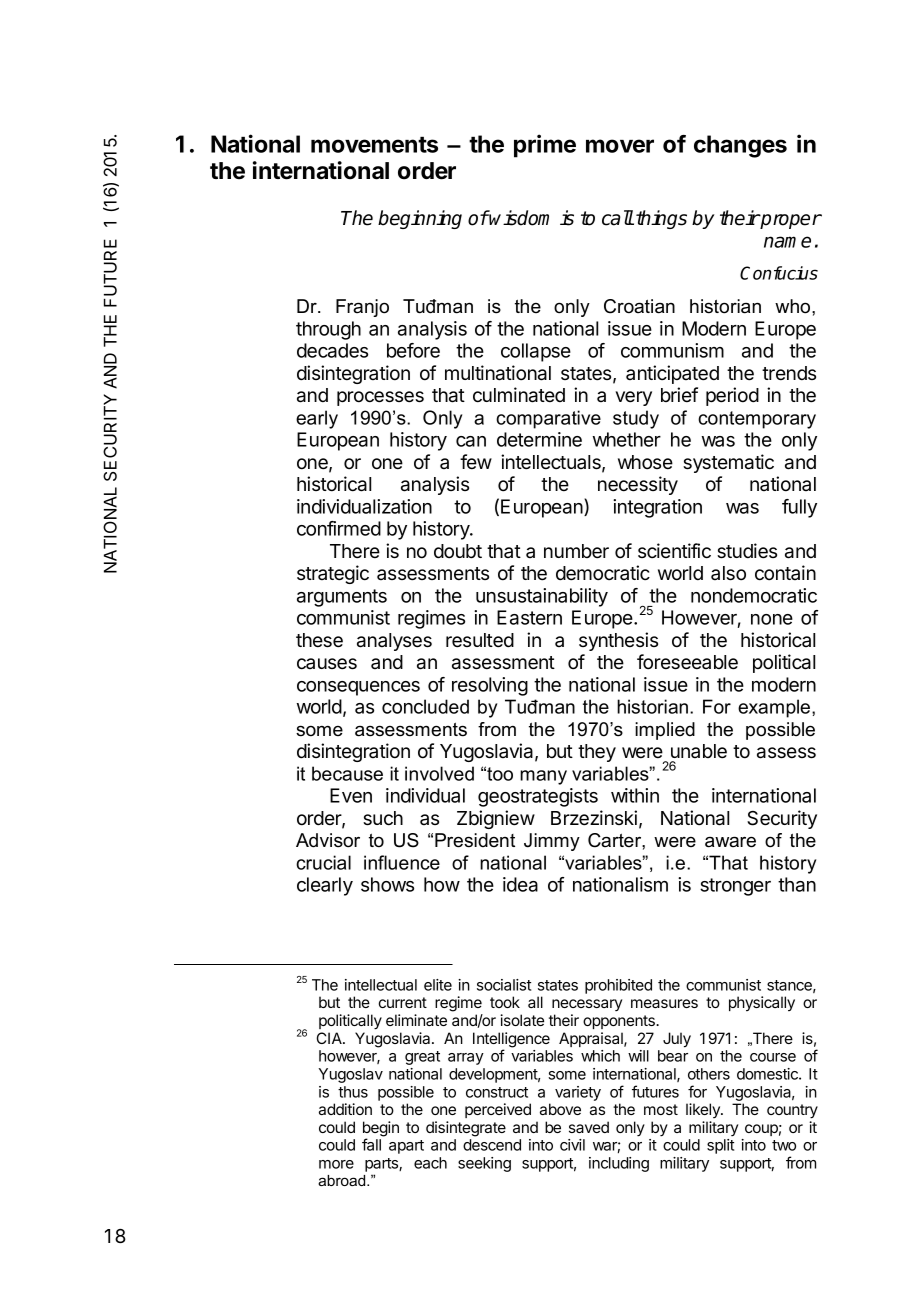 The height and width of the screenshot is (1316, 921). I want to click on analyses, so click(394, 642).
